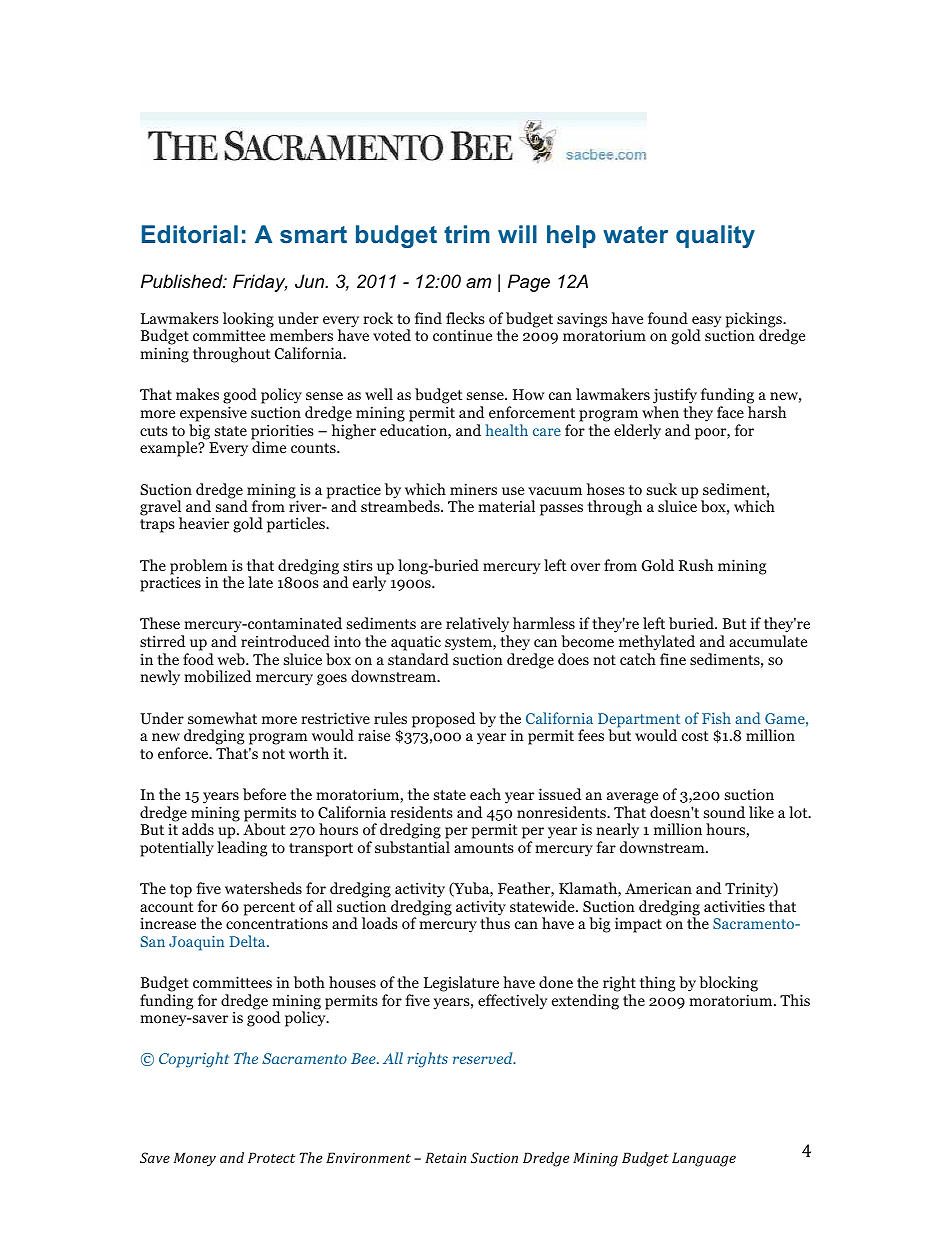 The image size is (952, 1233). Describe the element at coordinates (260, 283) in the screenshot. I see `Friday` at that location.
